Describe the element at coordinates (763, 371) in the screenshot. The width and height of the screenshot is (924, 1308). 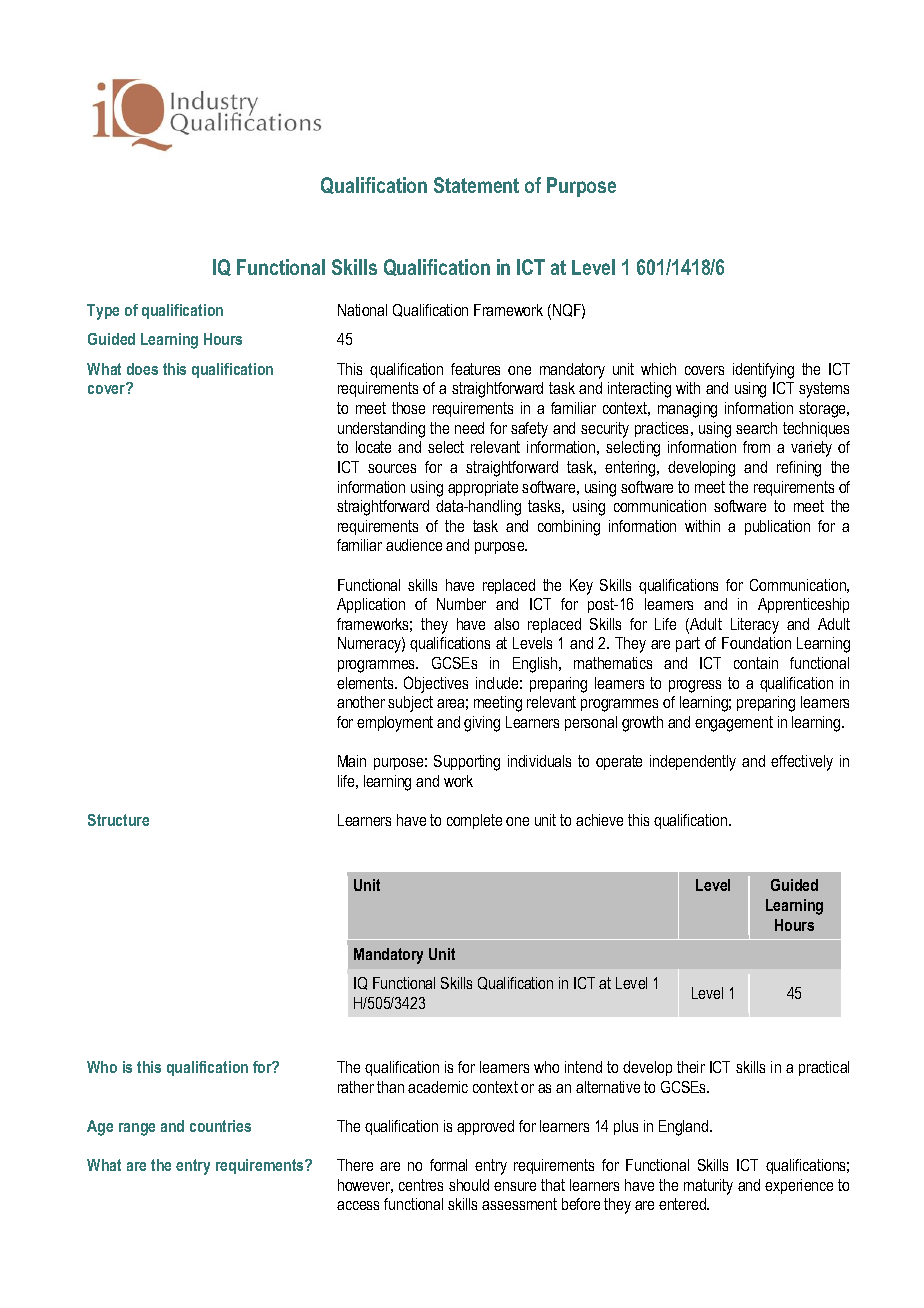
I see `identifying` at that location.
